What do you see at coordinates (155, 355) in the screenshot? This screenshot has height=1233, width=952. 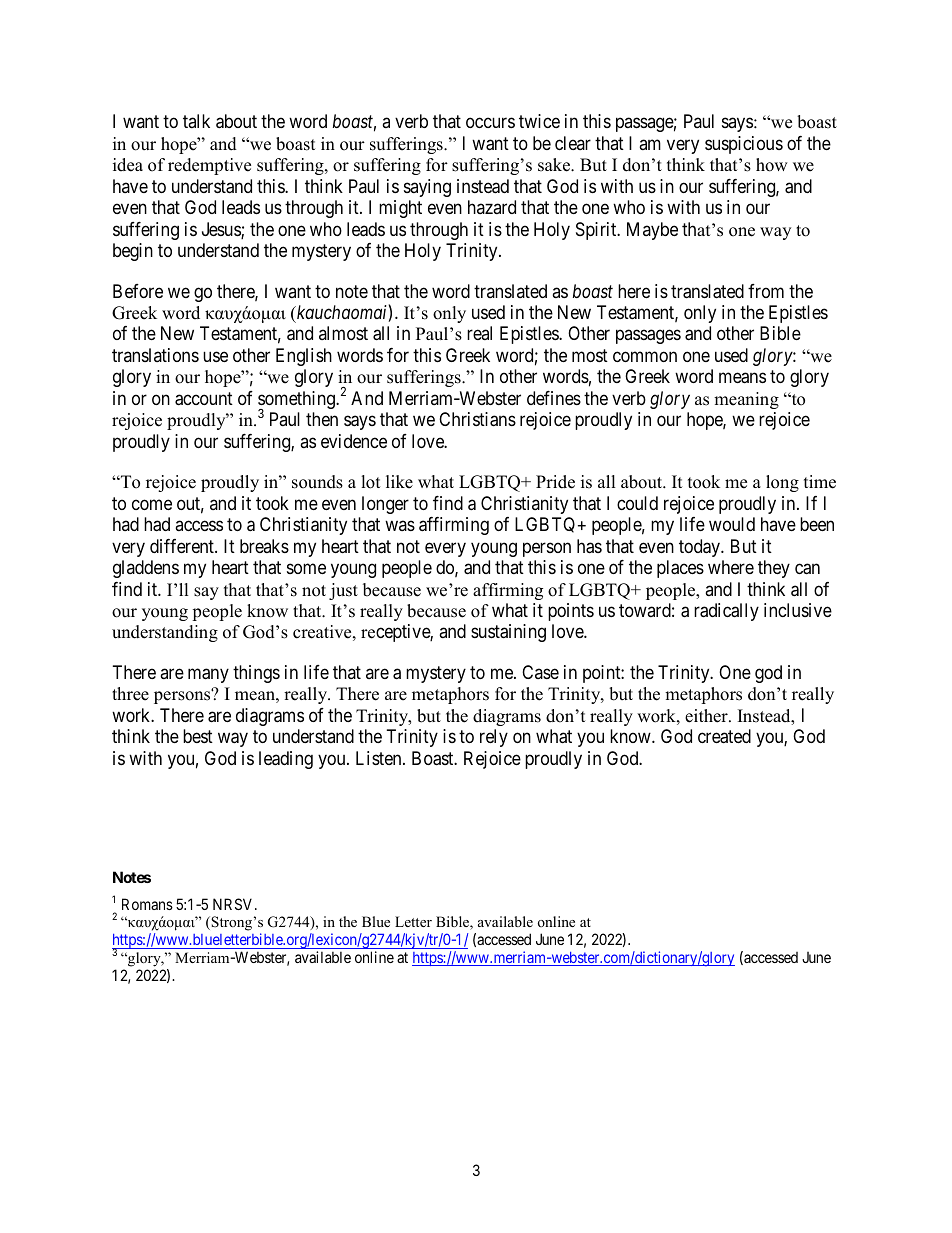 I see `translations` at bounding box center [155, 355].
